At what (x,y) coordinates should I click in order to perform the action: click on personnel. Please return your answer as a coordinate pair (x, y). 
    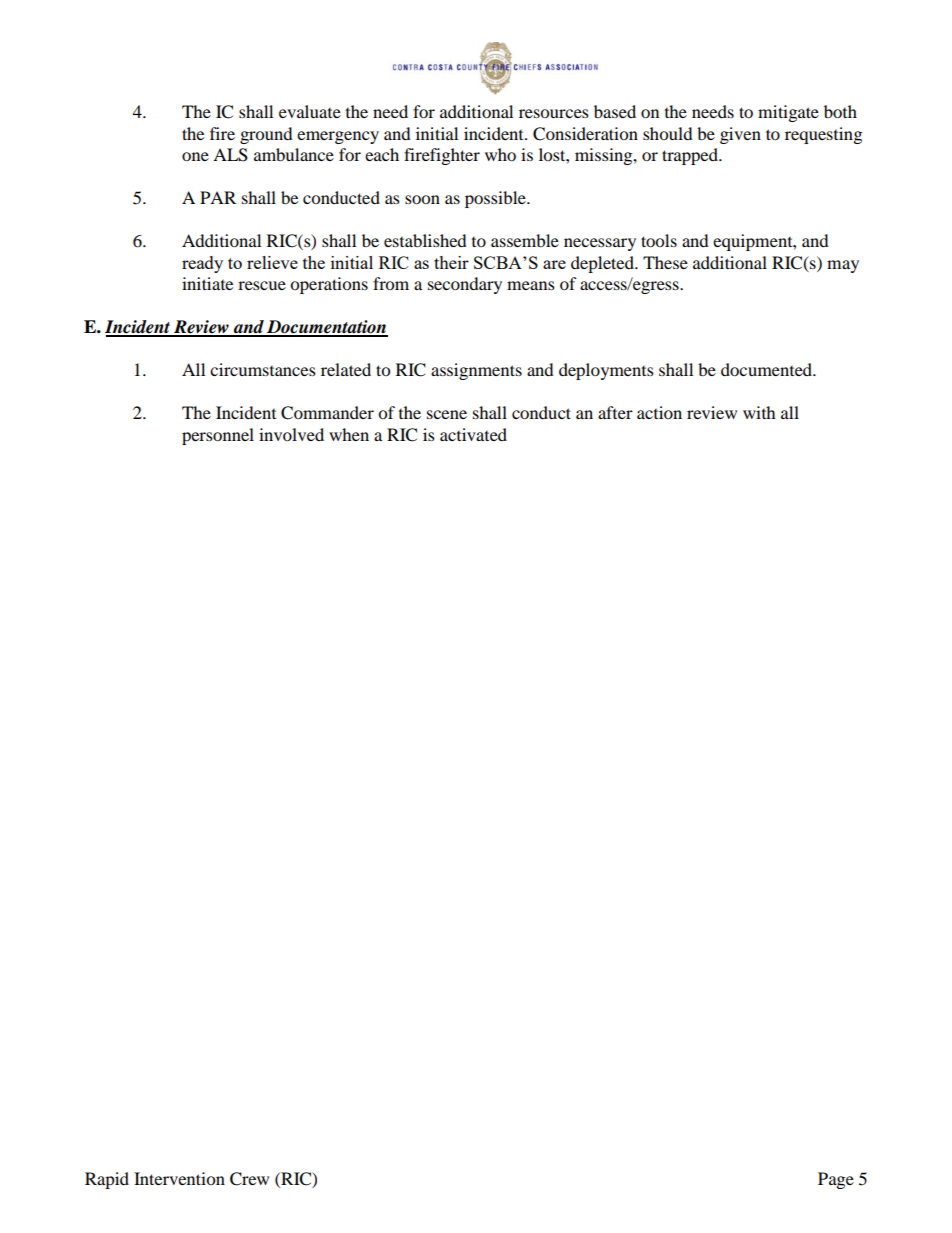
    Looking at the image, I should click on (218, 436).
